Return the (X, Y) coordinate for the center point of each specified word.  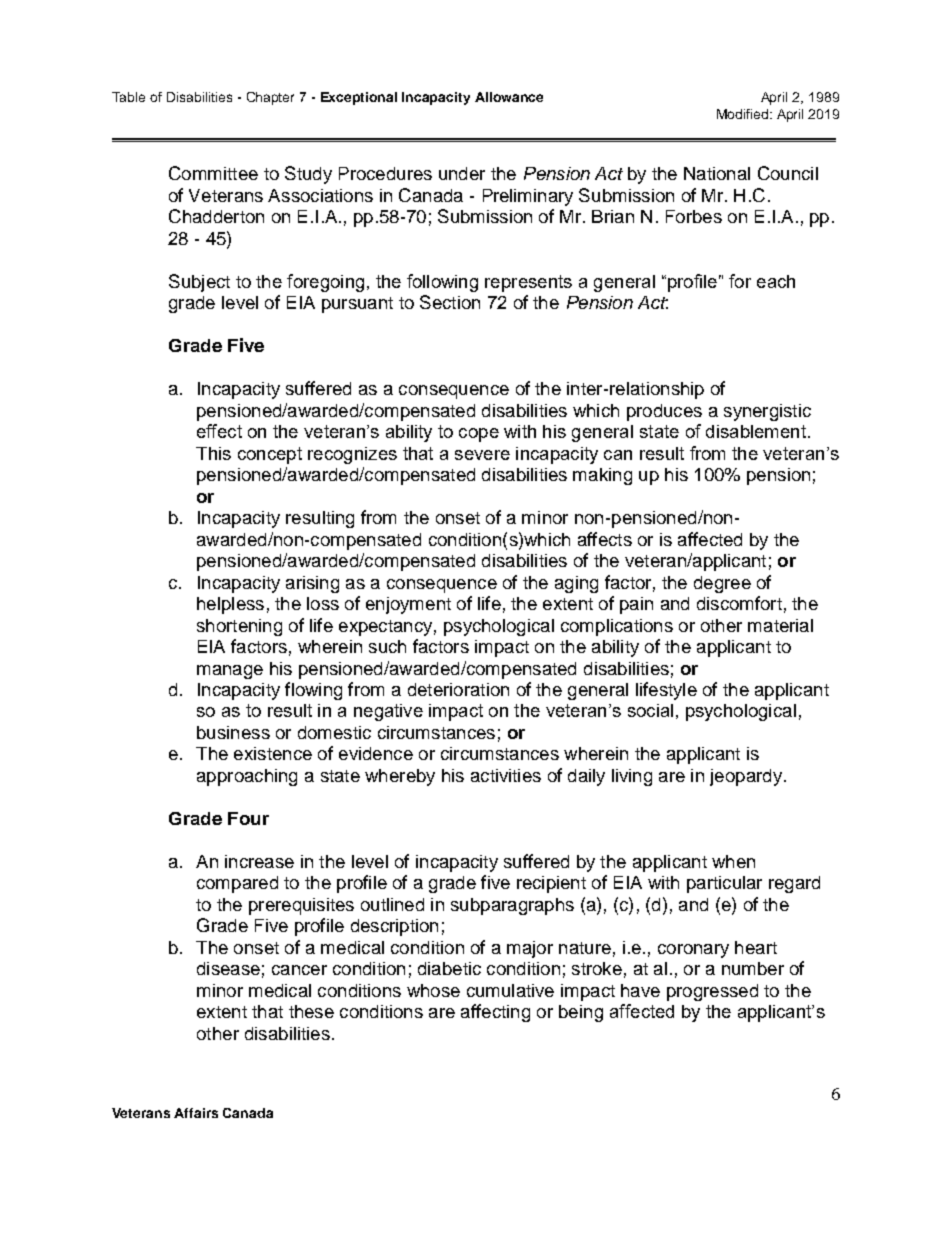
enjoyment (408, 605)
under (462, 173)
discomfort (739, 603)
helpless (230, 605)
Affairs (196, 1113)
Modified (744, 114)
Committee (213, 173)
